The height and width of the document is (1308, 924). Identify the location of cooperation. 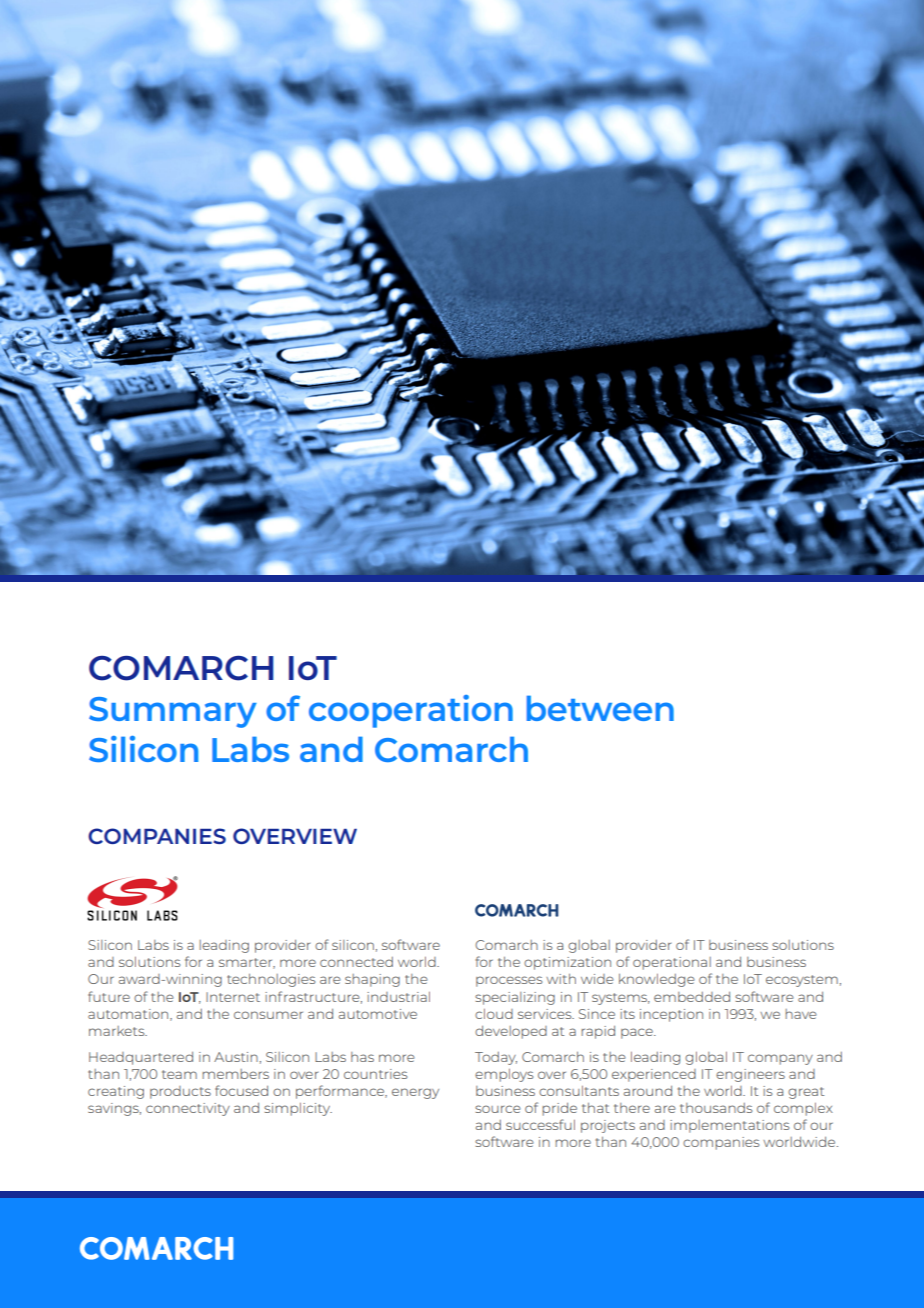
(411, 711).
